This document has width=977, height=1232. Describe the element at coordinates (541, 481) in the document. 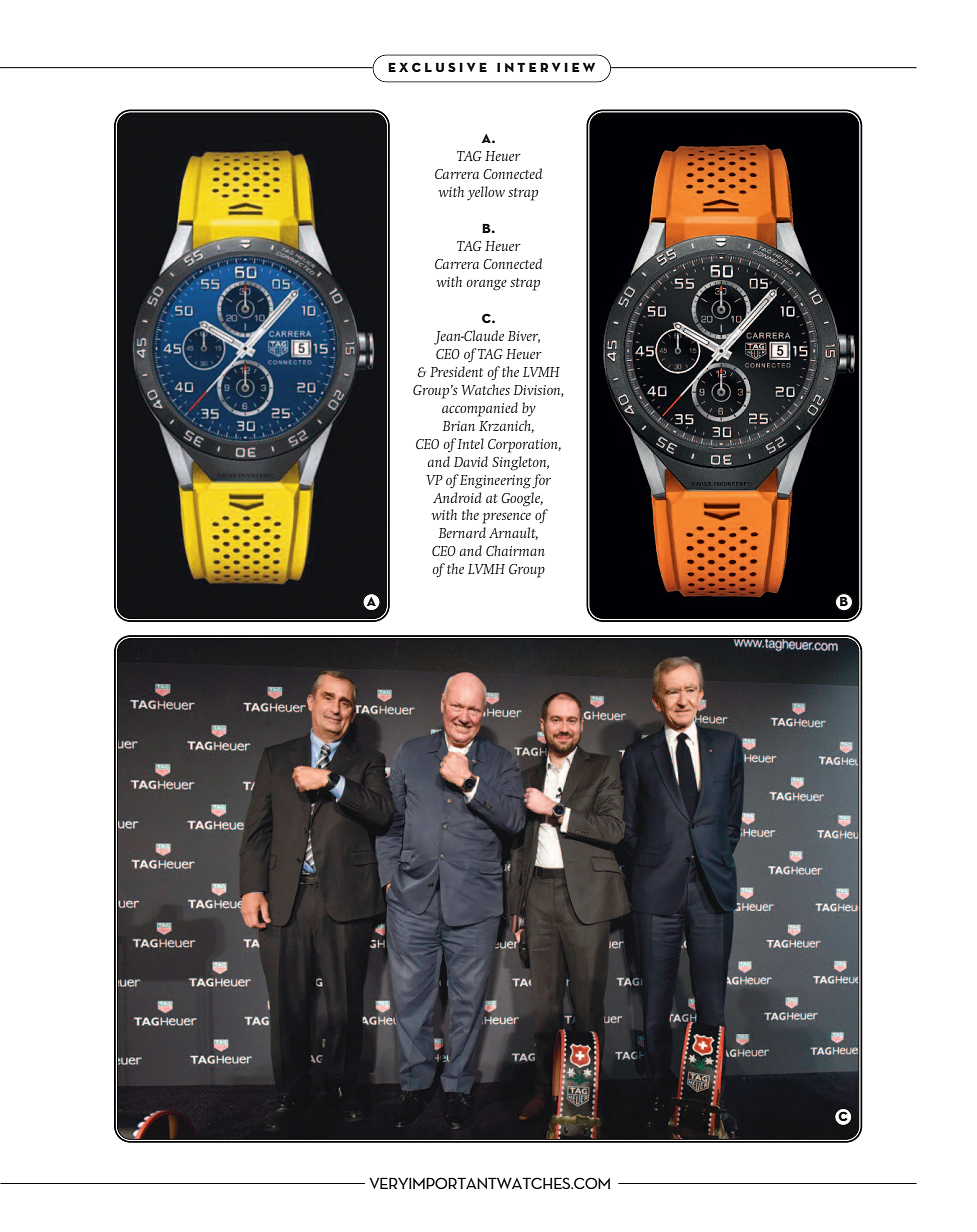

I see `for` at that location.
